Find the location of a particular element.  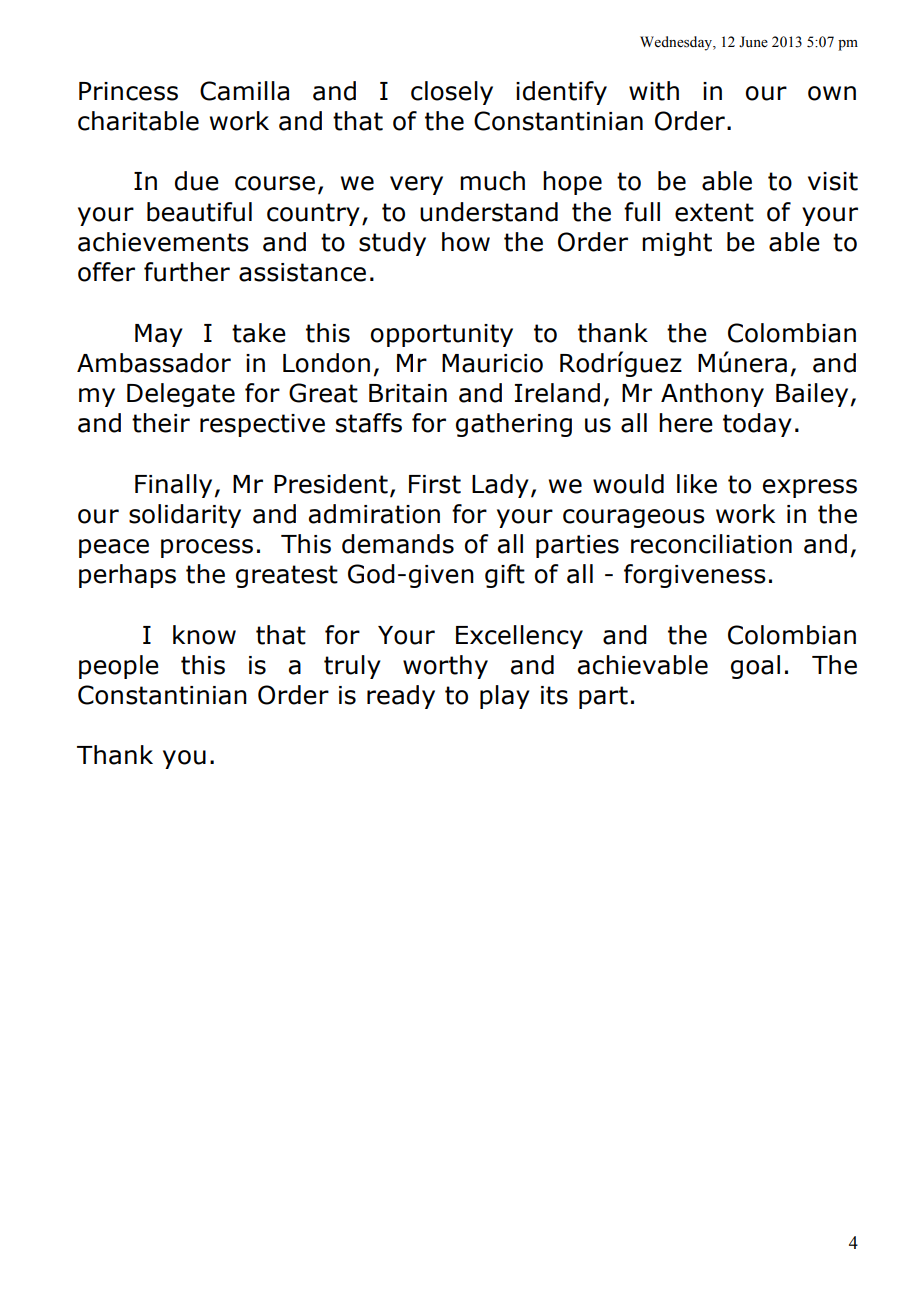

Mauricio is located at coordinates (492, 363).
